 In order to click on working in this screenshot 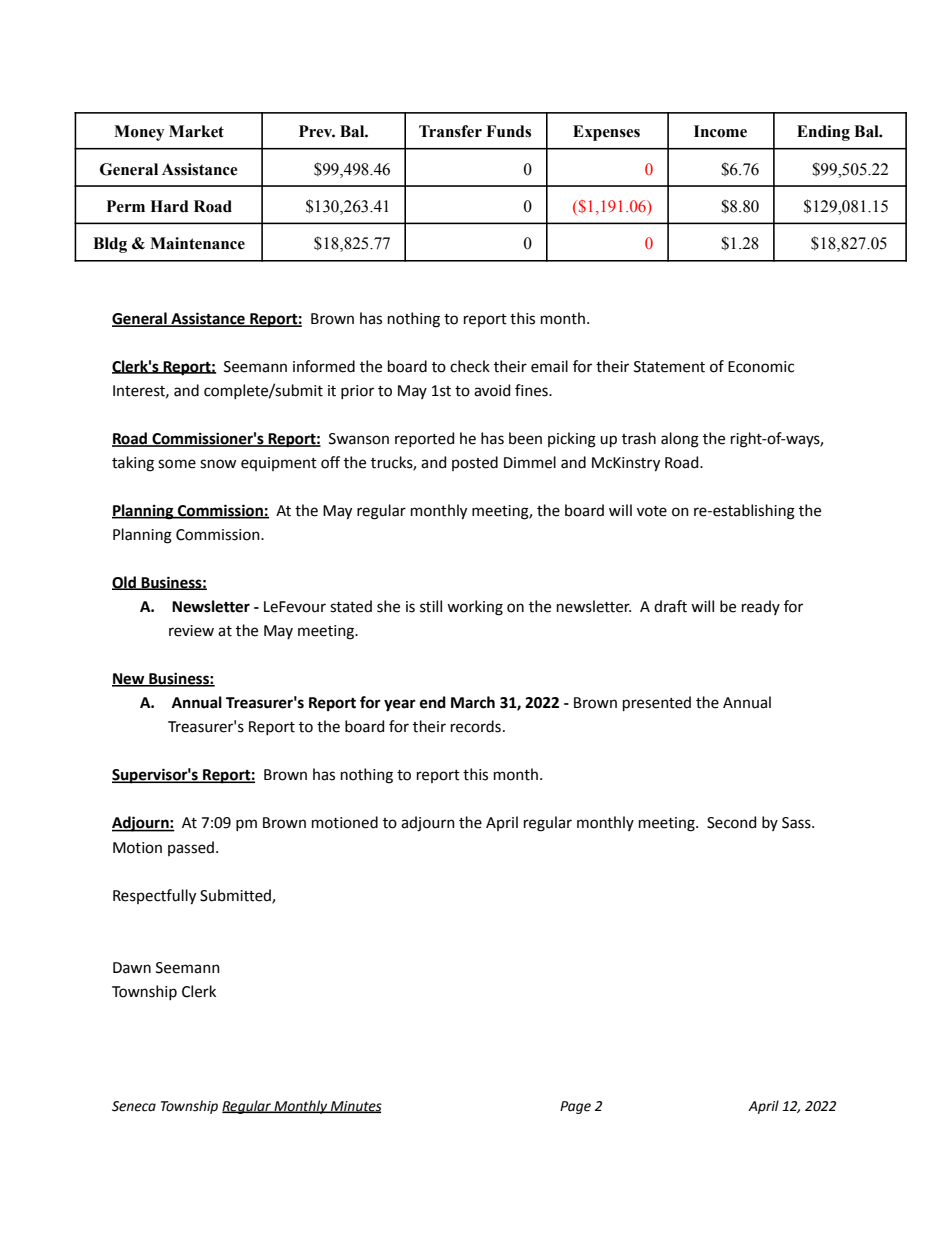, I will do `click(475, 608)`.
